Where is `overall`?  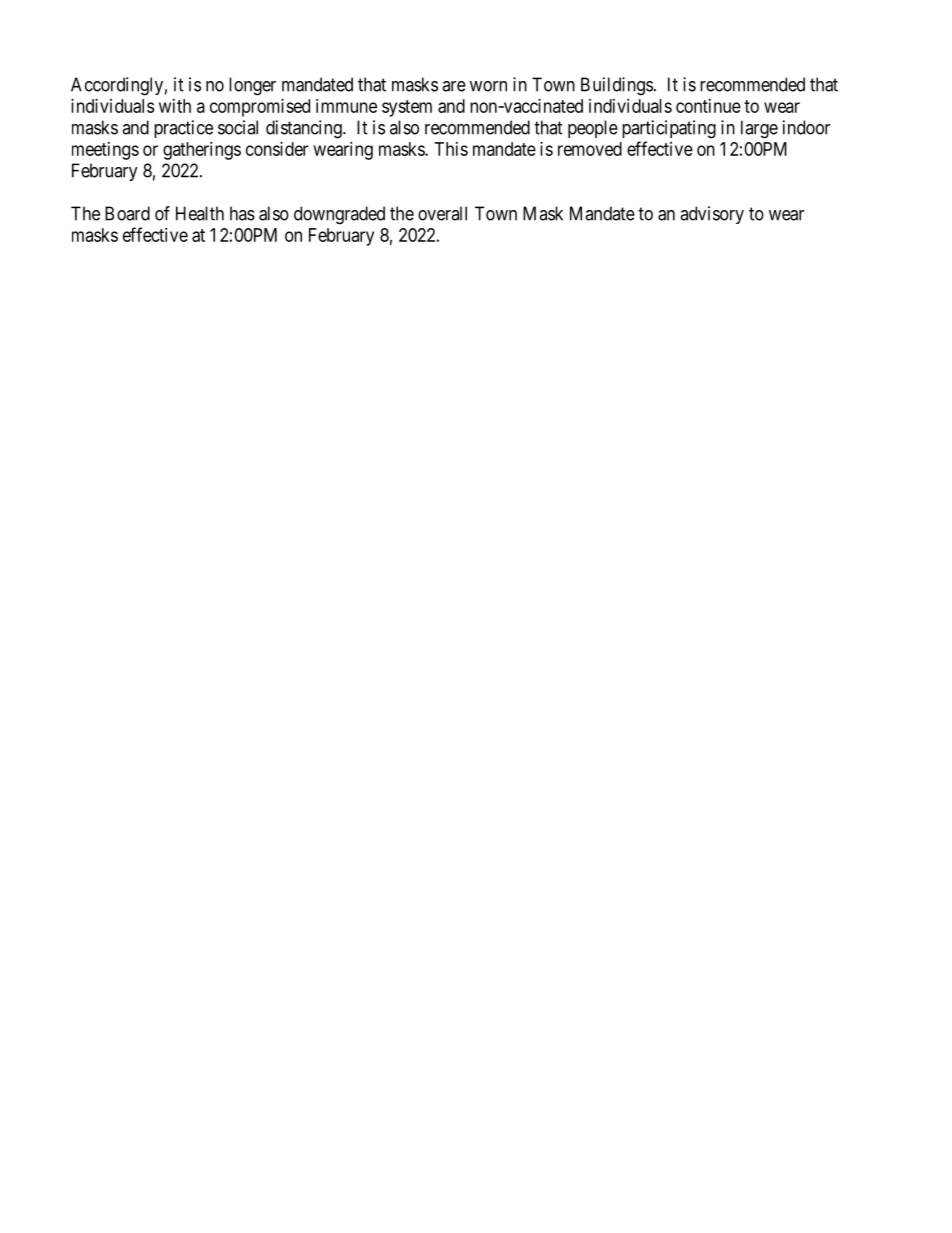 overall is located at coordinates (442, 213).
